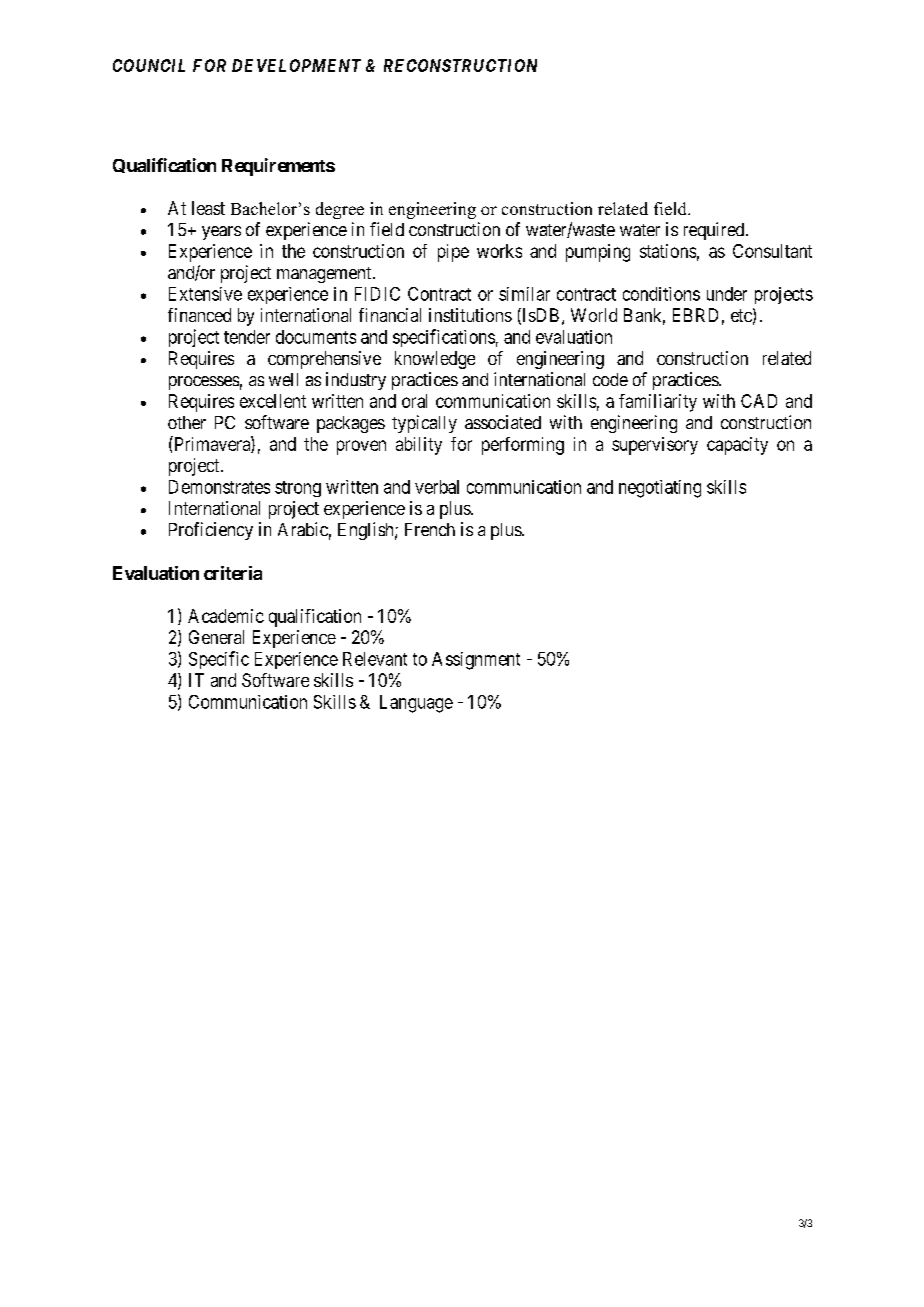  I want to click on Proficiency, so click(211, 531).
